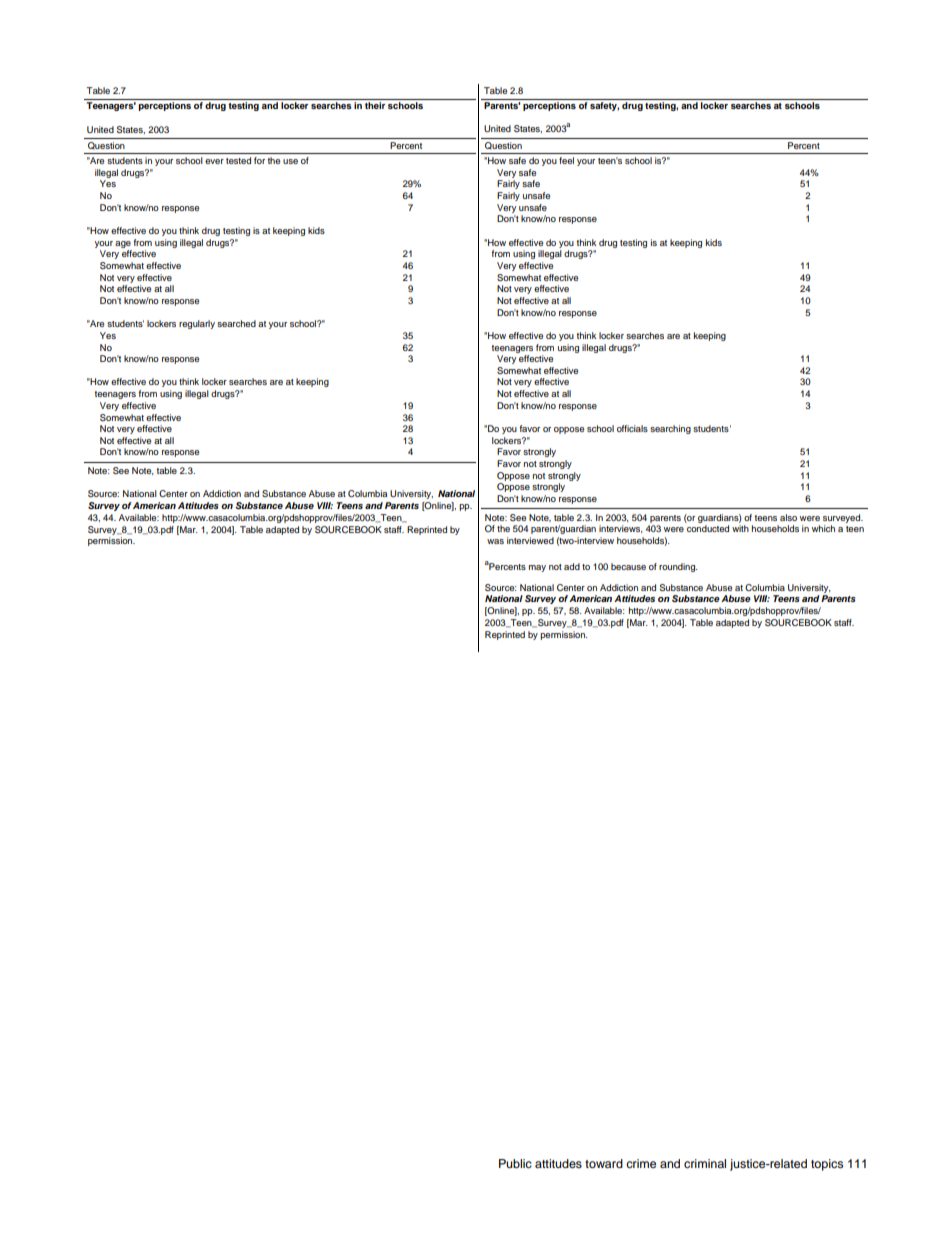 The image size is (952, 1233). I want to click on toward, so click(604, 1163).
